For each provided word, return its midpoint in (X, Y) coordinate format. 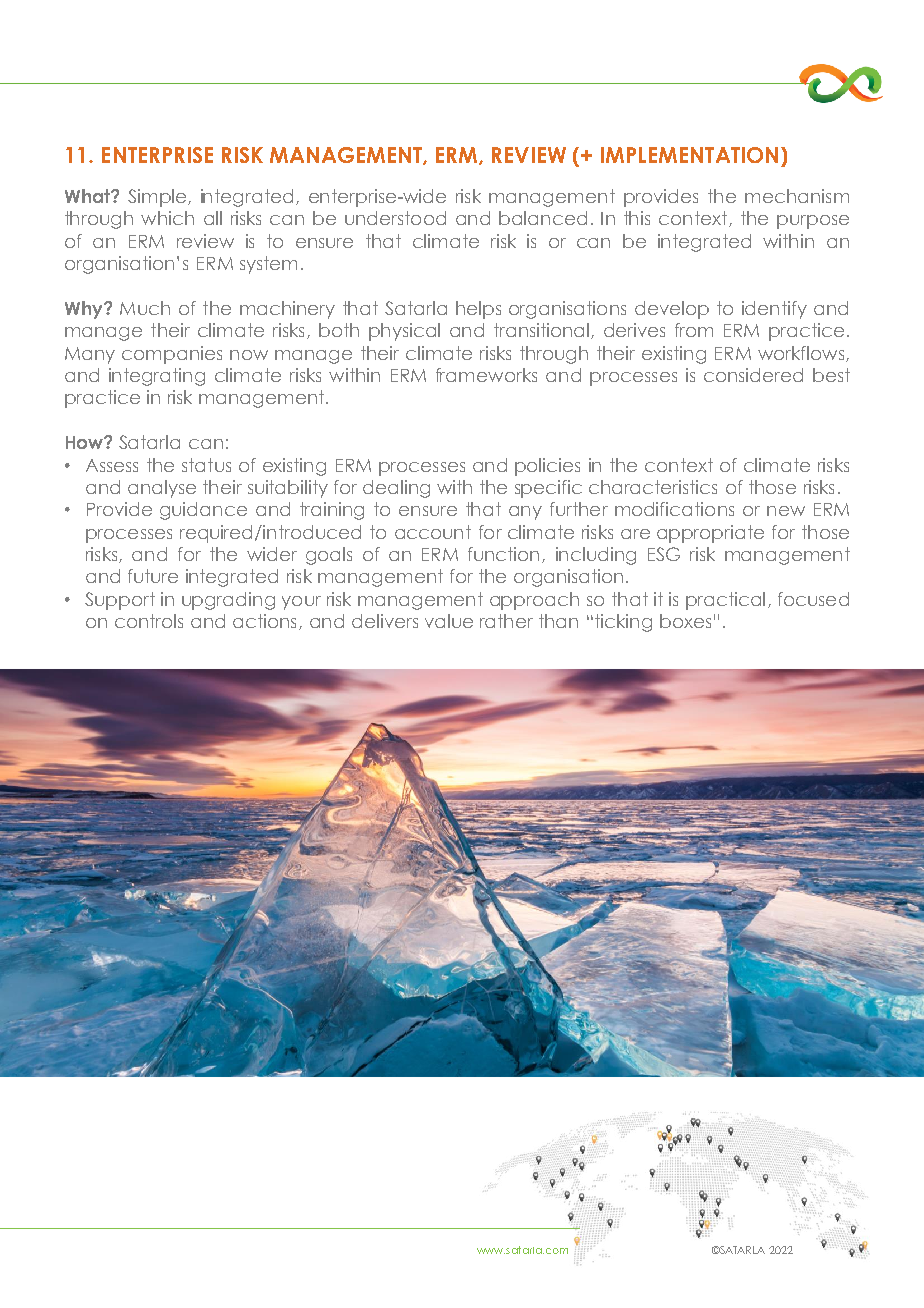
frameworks (486, 375)
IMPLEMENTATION (689, 155)
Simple (157, 198)
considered (753, 375)
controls (149, 621)
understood (395, 218)
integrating (157, 377)
